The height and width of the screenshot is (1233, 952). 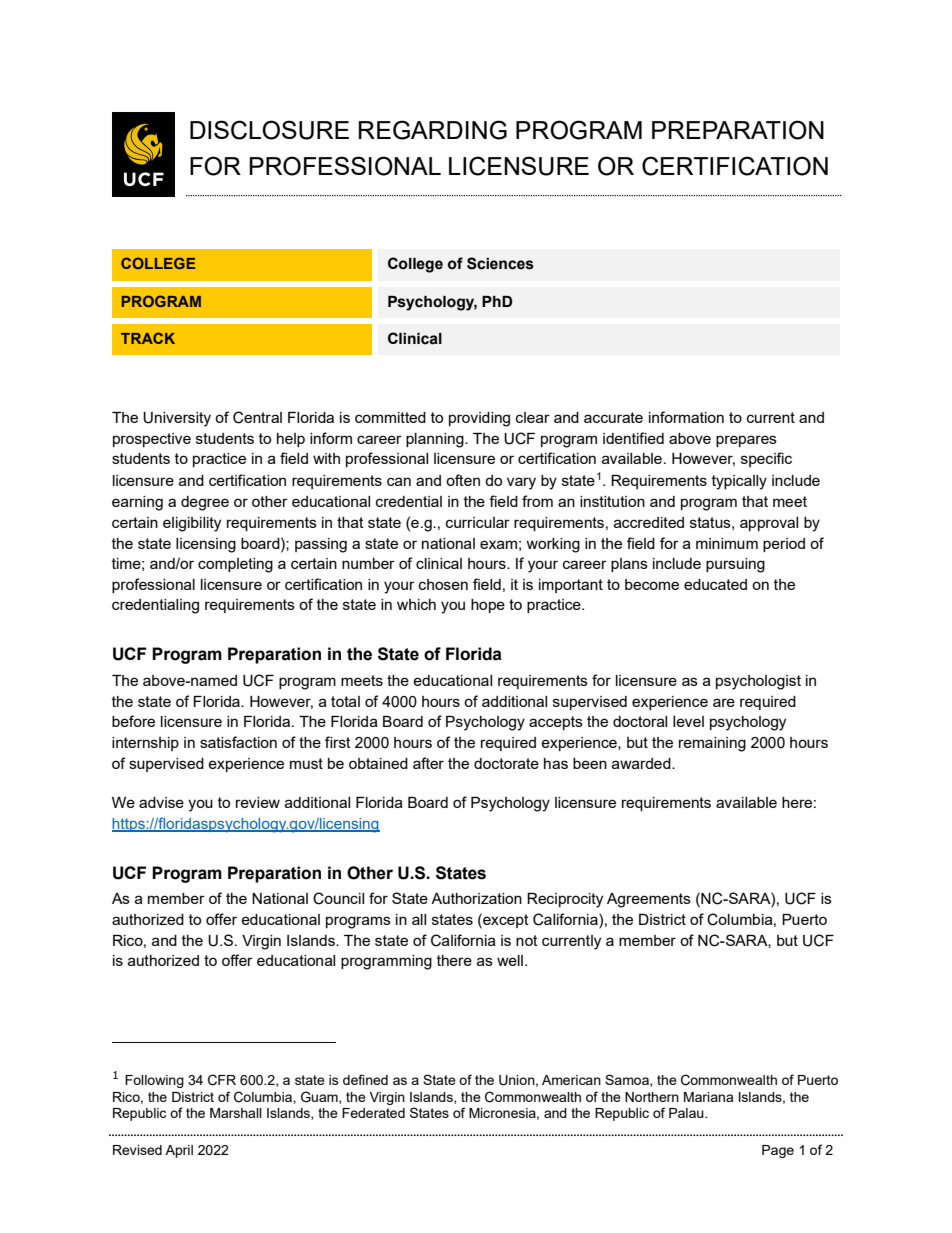 I want to click on typically, so click(x=739, y=482).
